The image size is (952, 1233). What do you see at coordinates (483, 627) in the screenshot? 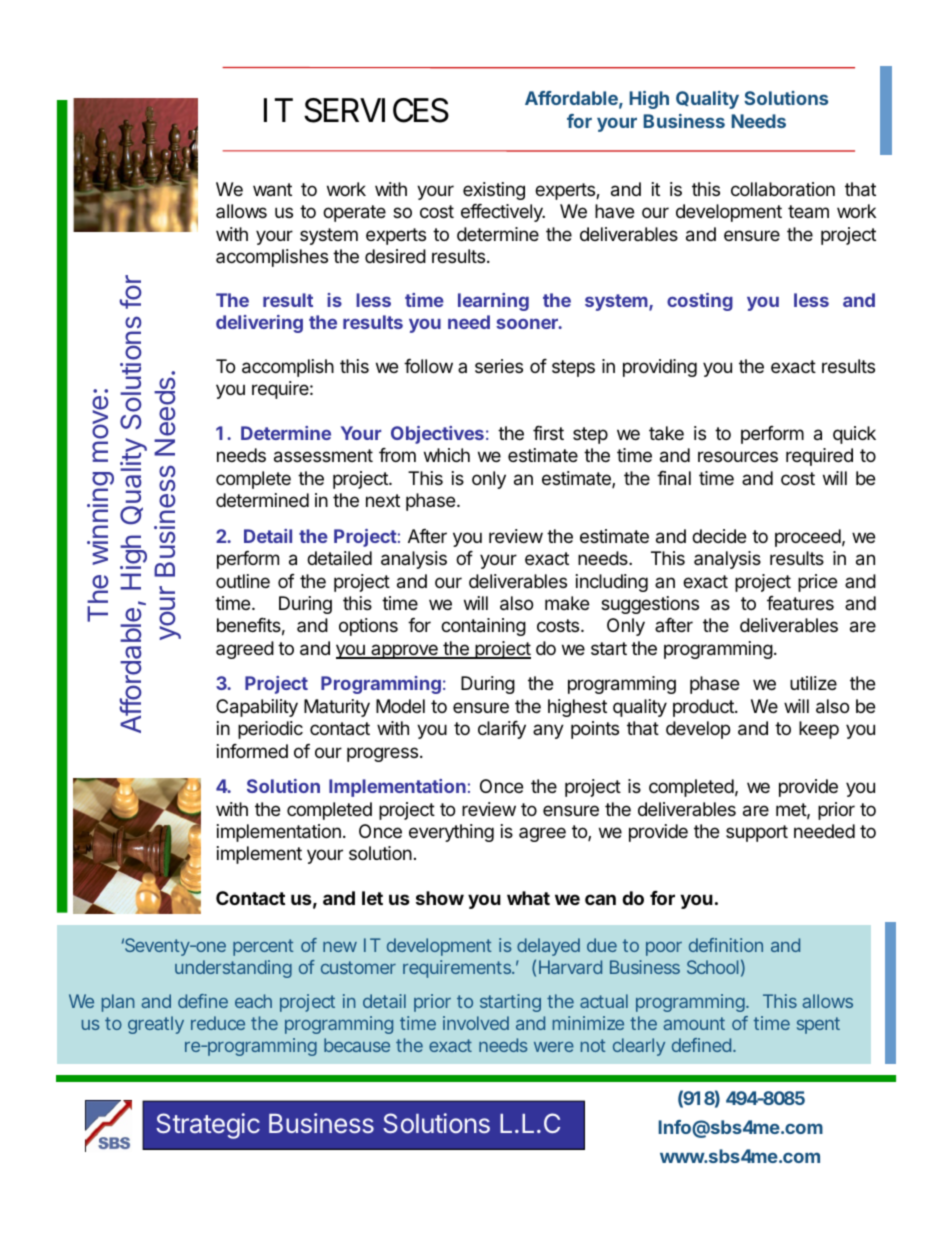
I see `containing` at bounding box center [483, 627].
